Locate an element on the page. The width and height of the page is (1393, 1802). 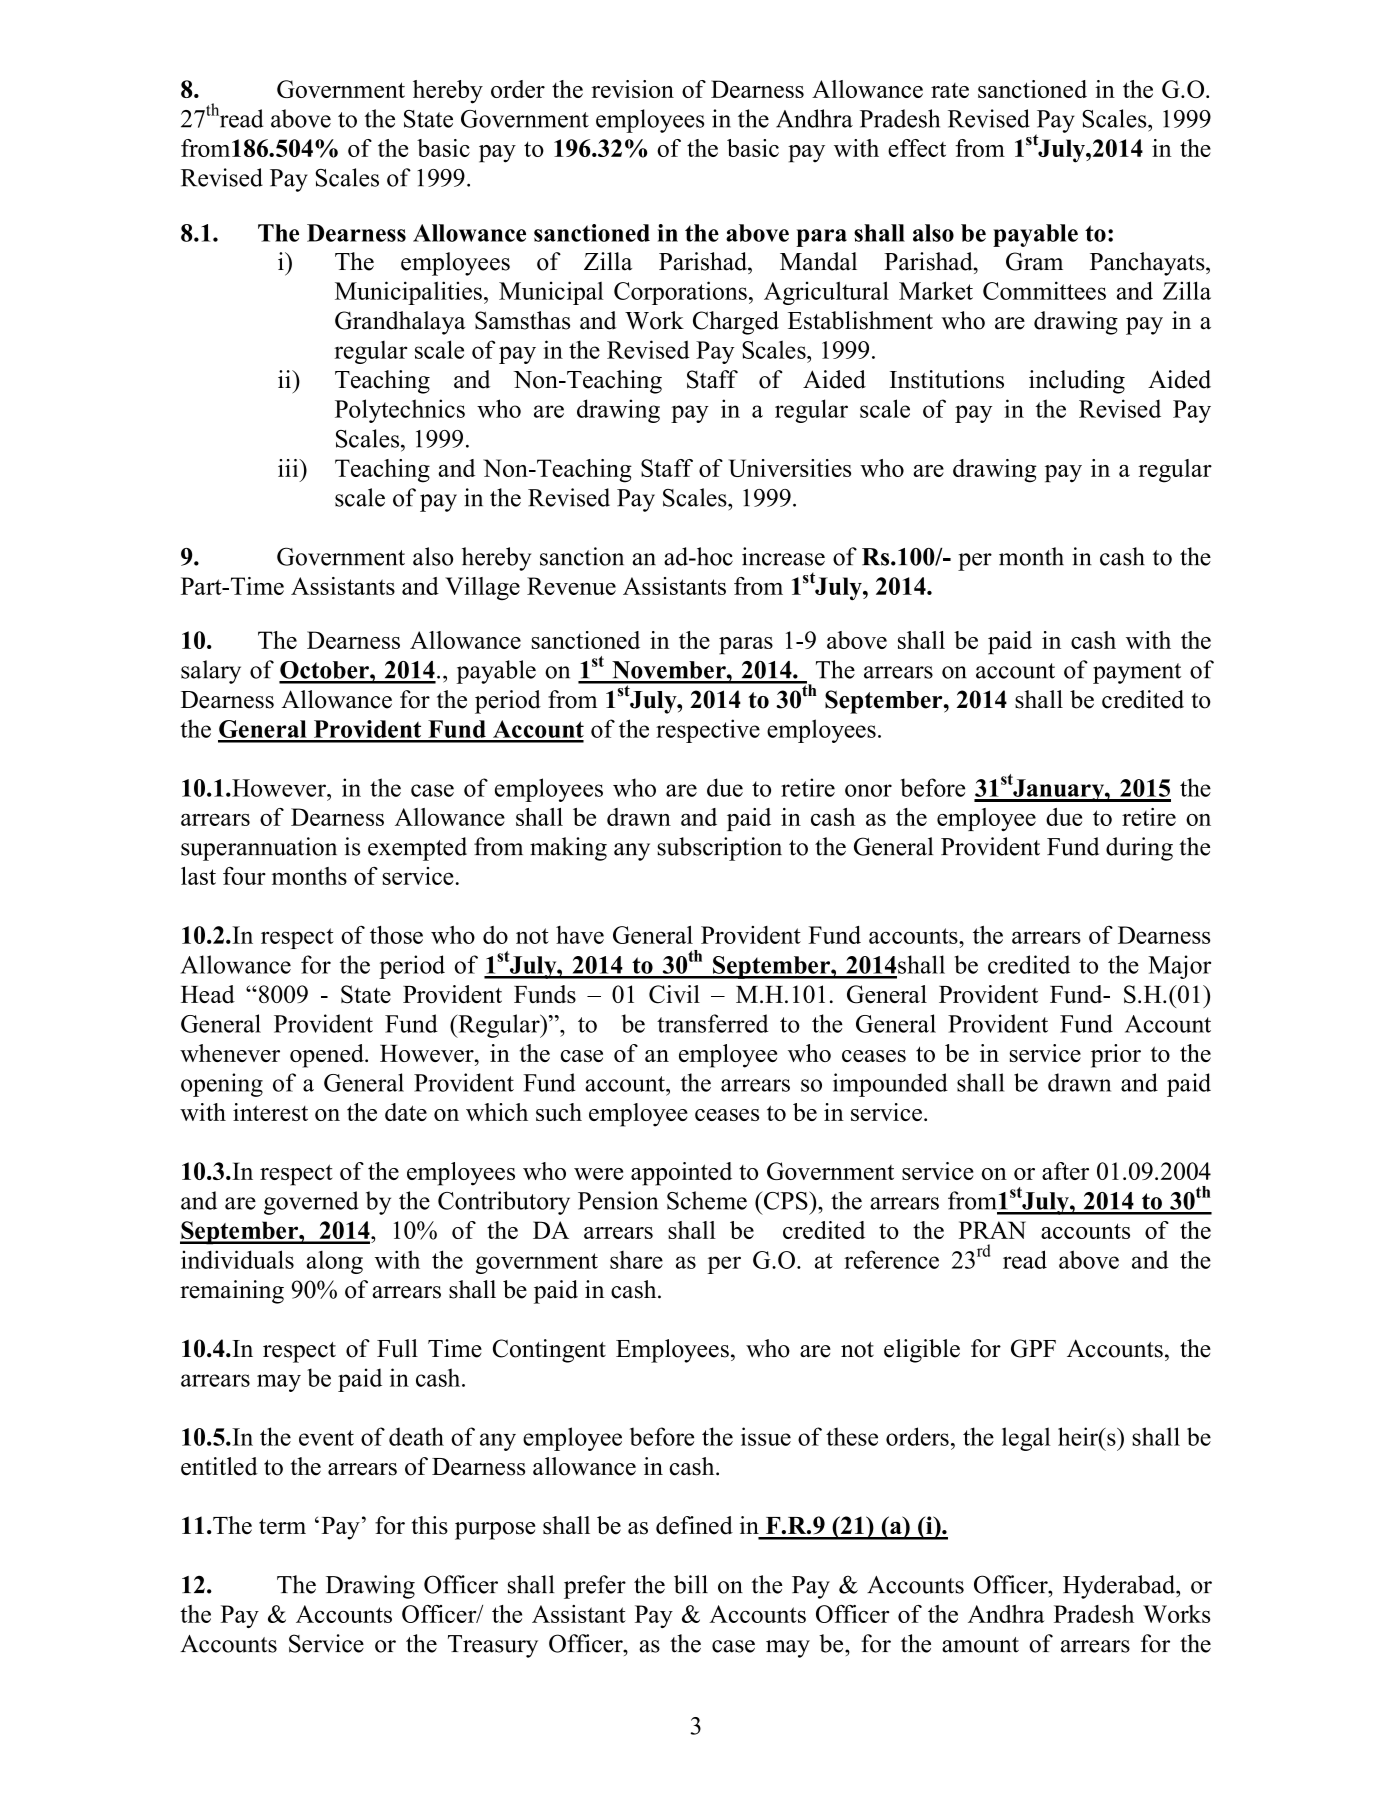
Corporations is located at coordinates (680, 293).
